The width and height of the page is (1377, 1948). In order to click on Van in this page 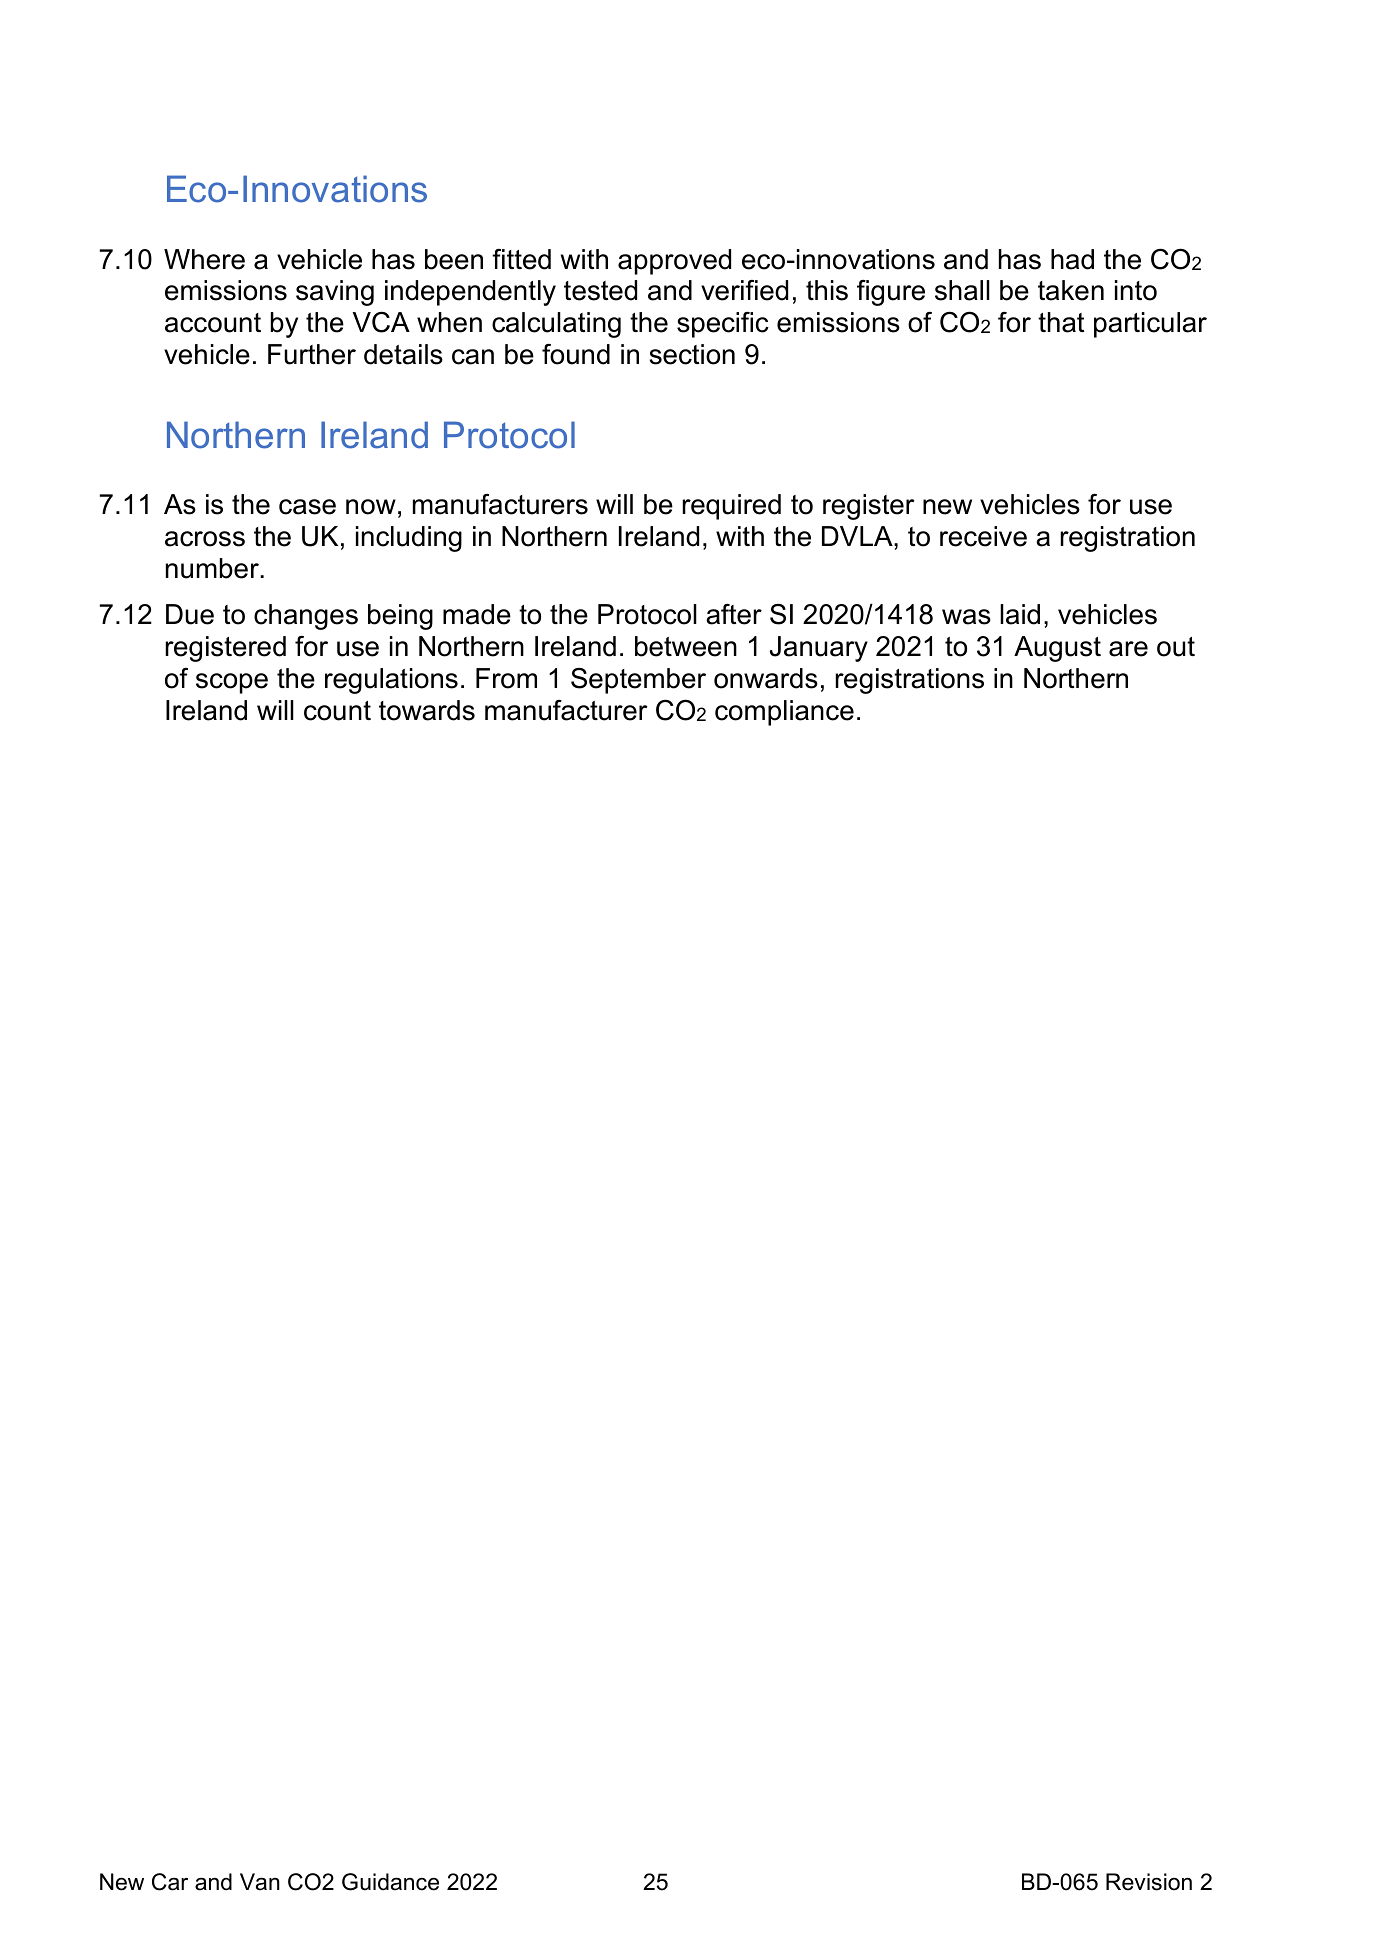, I will do `click(260, 1882)`.
